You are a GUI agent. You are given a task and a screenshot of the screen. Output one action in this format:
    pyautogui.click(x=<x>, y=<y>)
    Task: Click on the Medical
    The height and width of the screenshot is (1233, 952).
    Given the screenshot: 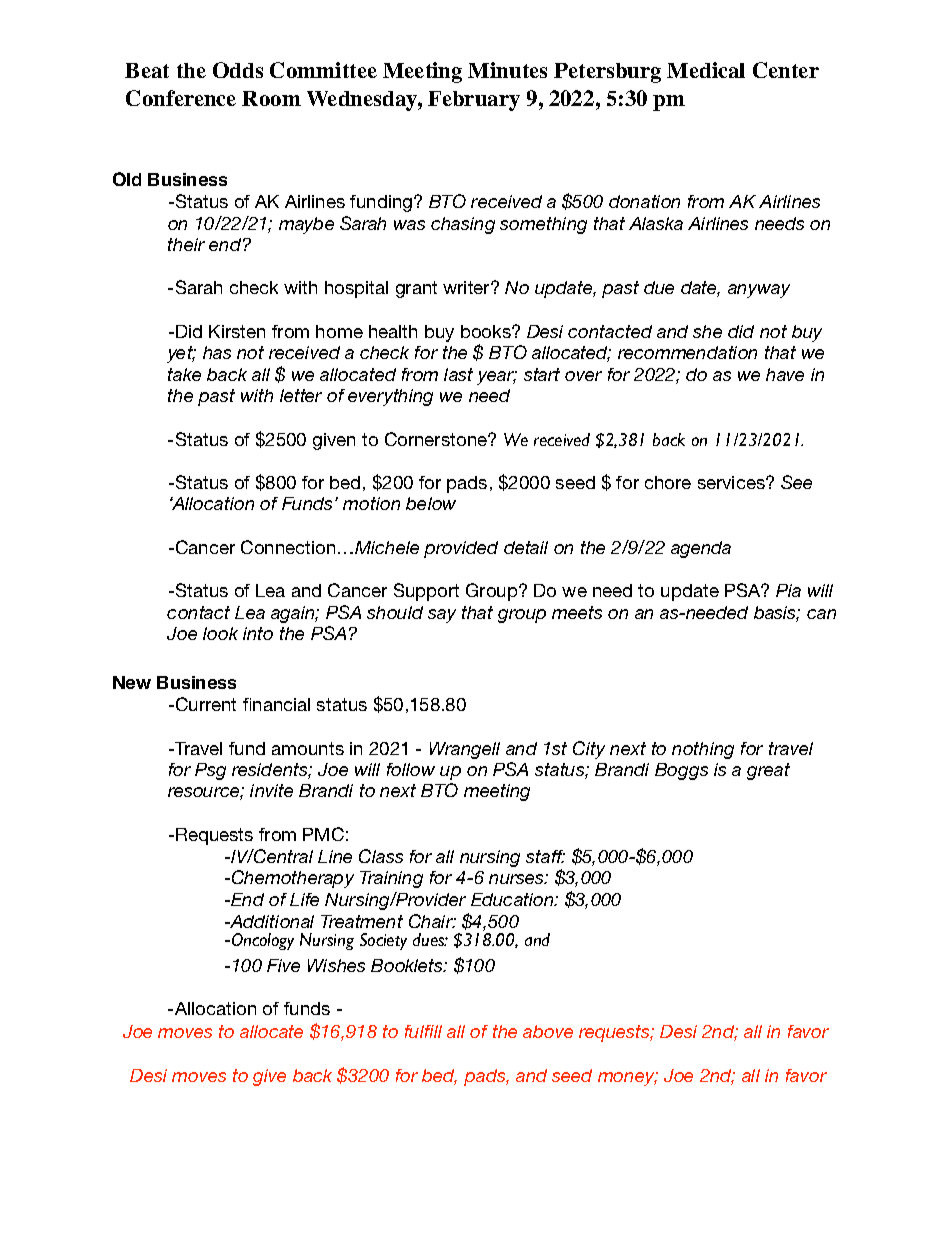 What is the action you would take?
    pyautogui.click(x=706, y=70)
